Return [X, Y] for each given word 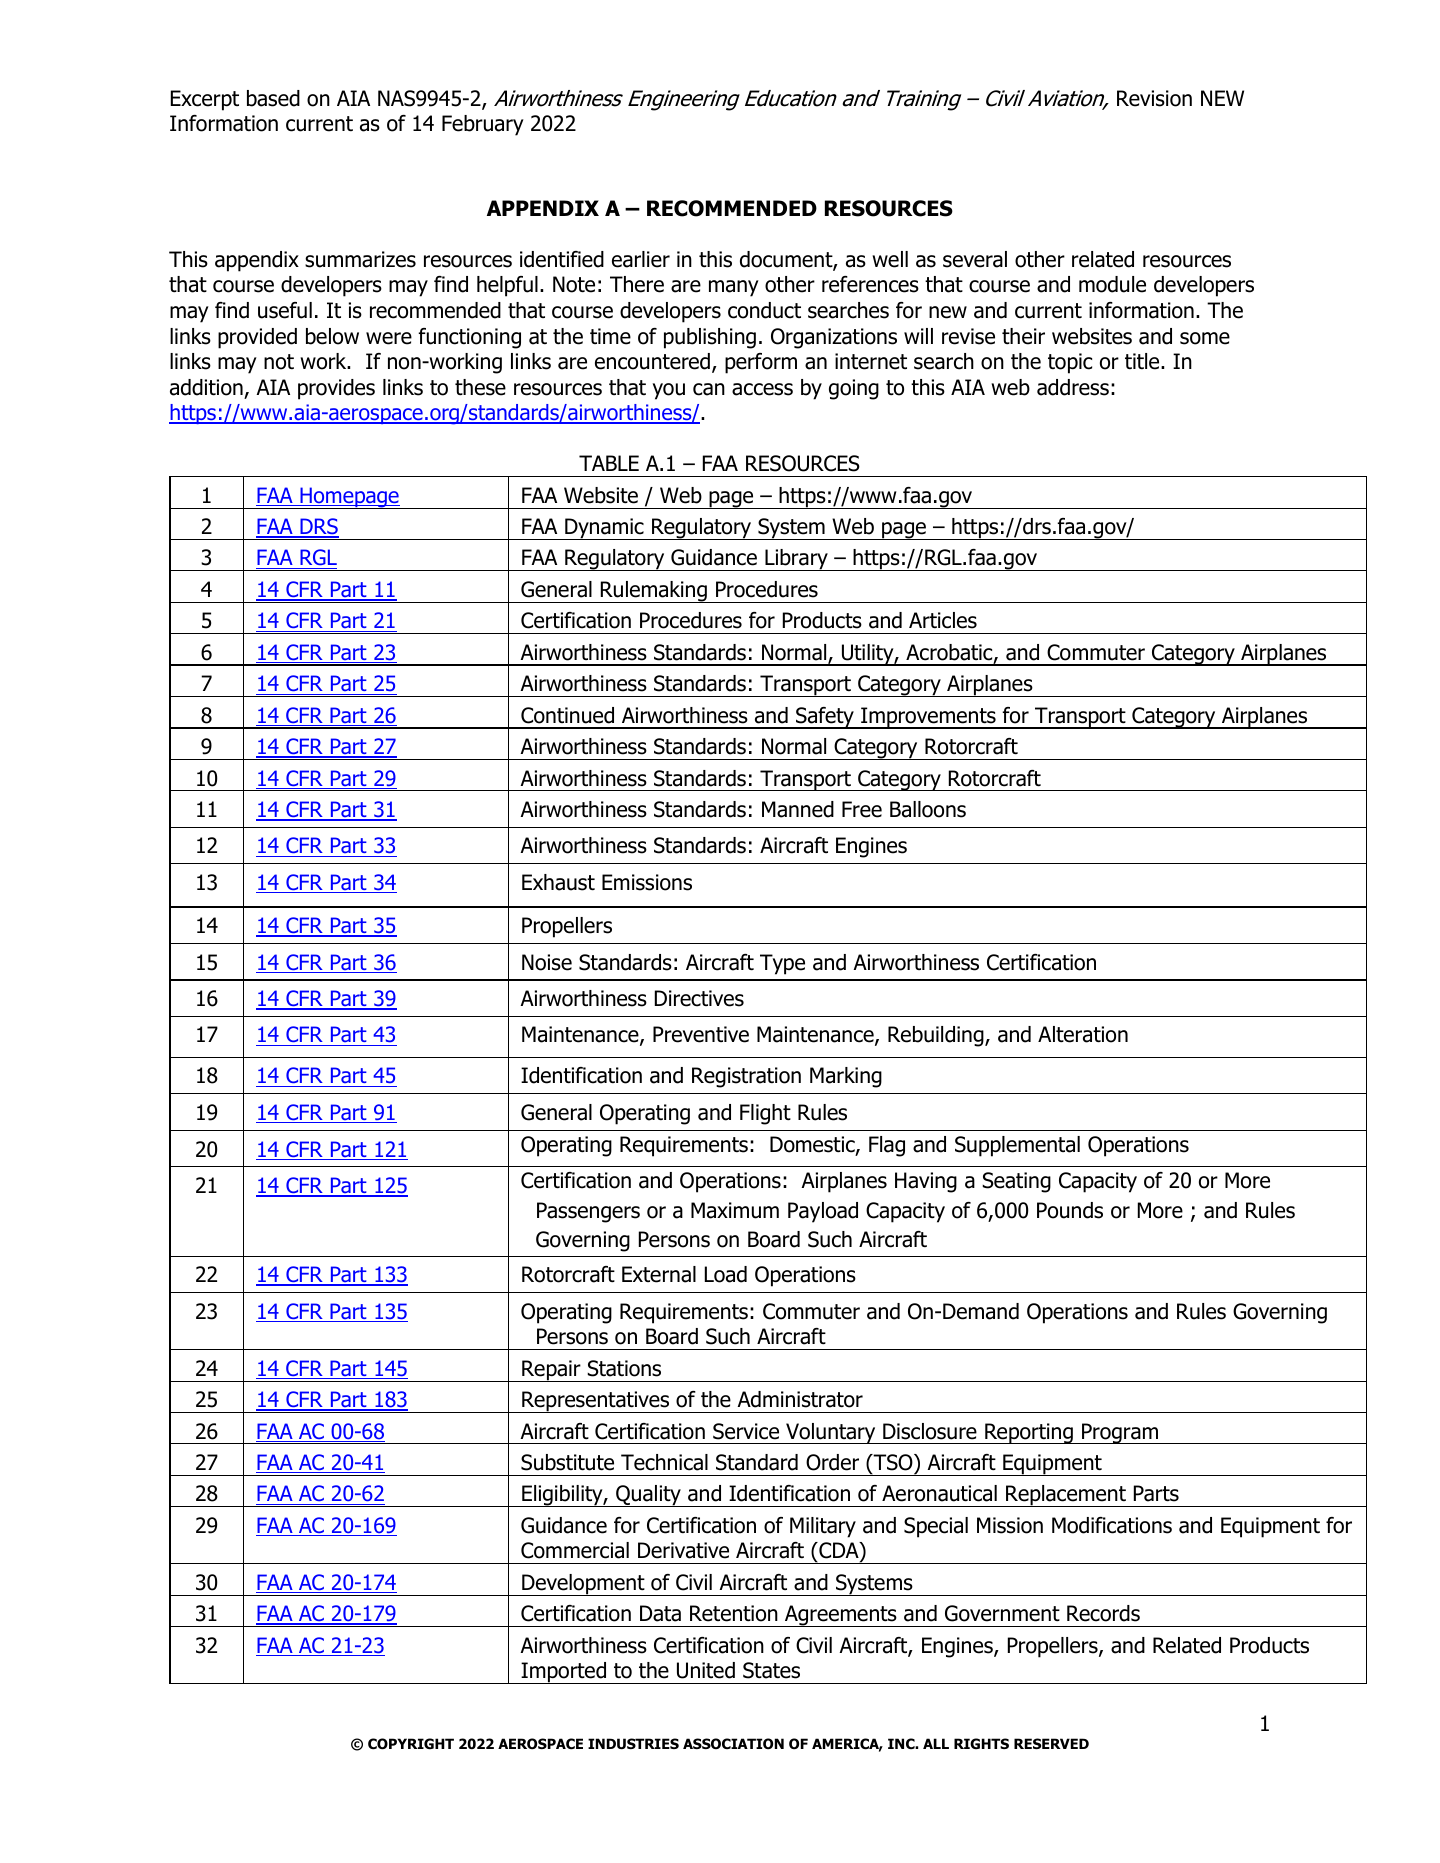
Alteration [1083, 1034]
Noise [547, 962]
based [273, 98]
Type [782, 964]
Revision [1154, 98]
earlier [641, 259]
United [706, 1670]
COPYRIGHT [411, 1744]
